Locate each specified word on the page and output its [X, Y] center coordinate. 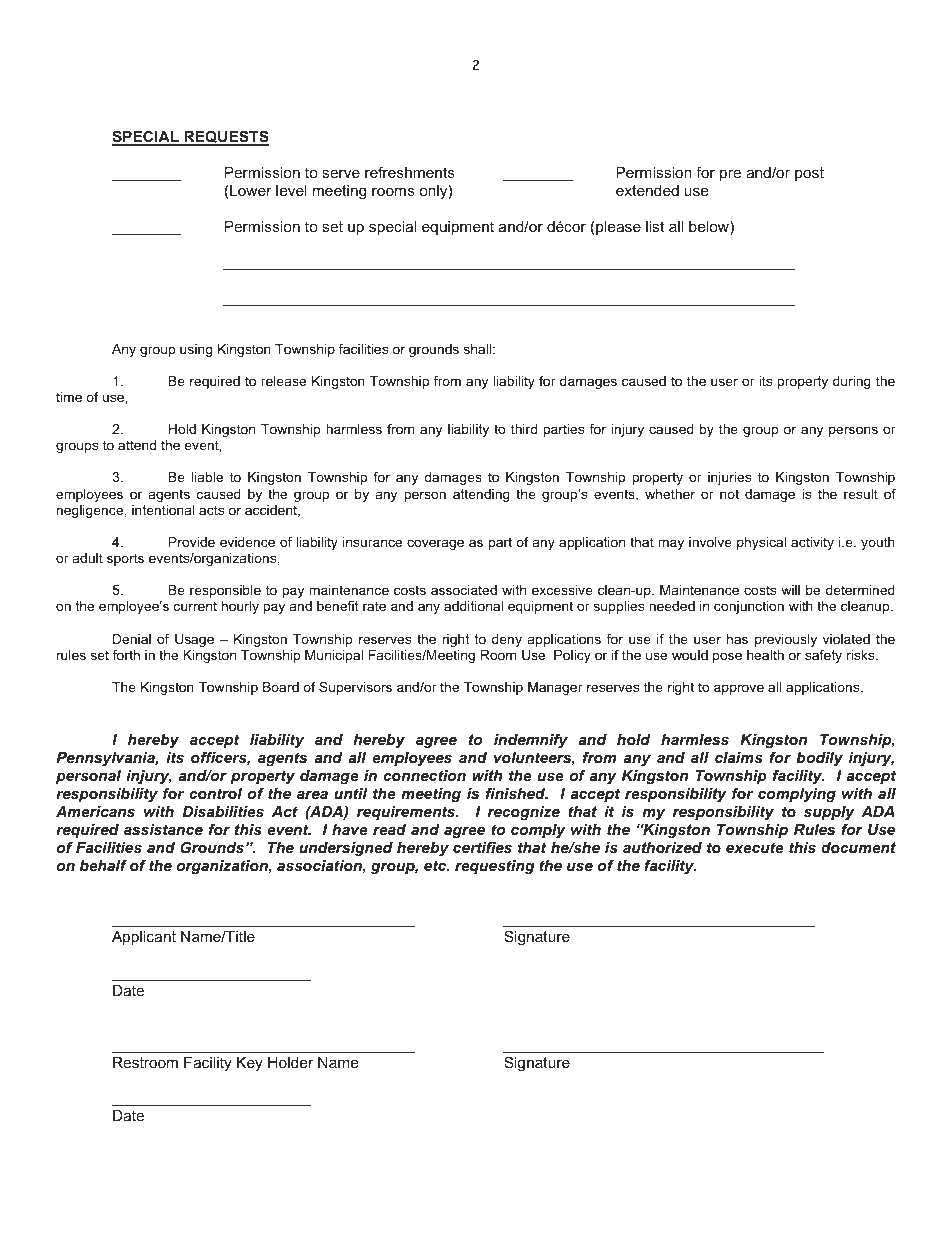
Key [250, 1064]
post [809, 174]
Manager [555, 688]
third [524, 429]
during [852, 382]
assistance [163, 829]
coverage [435, 544]
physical [761, 543]
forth [126, 655]
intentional [163, 510]
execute [755, 847]
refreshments [410, 172]
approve [739, 689]
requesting [495, 867]
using [196, 350]
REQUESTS [225, 138]
